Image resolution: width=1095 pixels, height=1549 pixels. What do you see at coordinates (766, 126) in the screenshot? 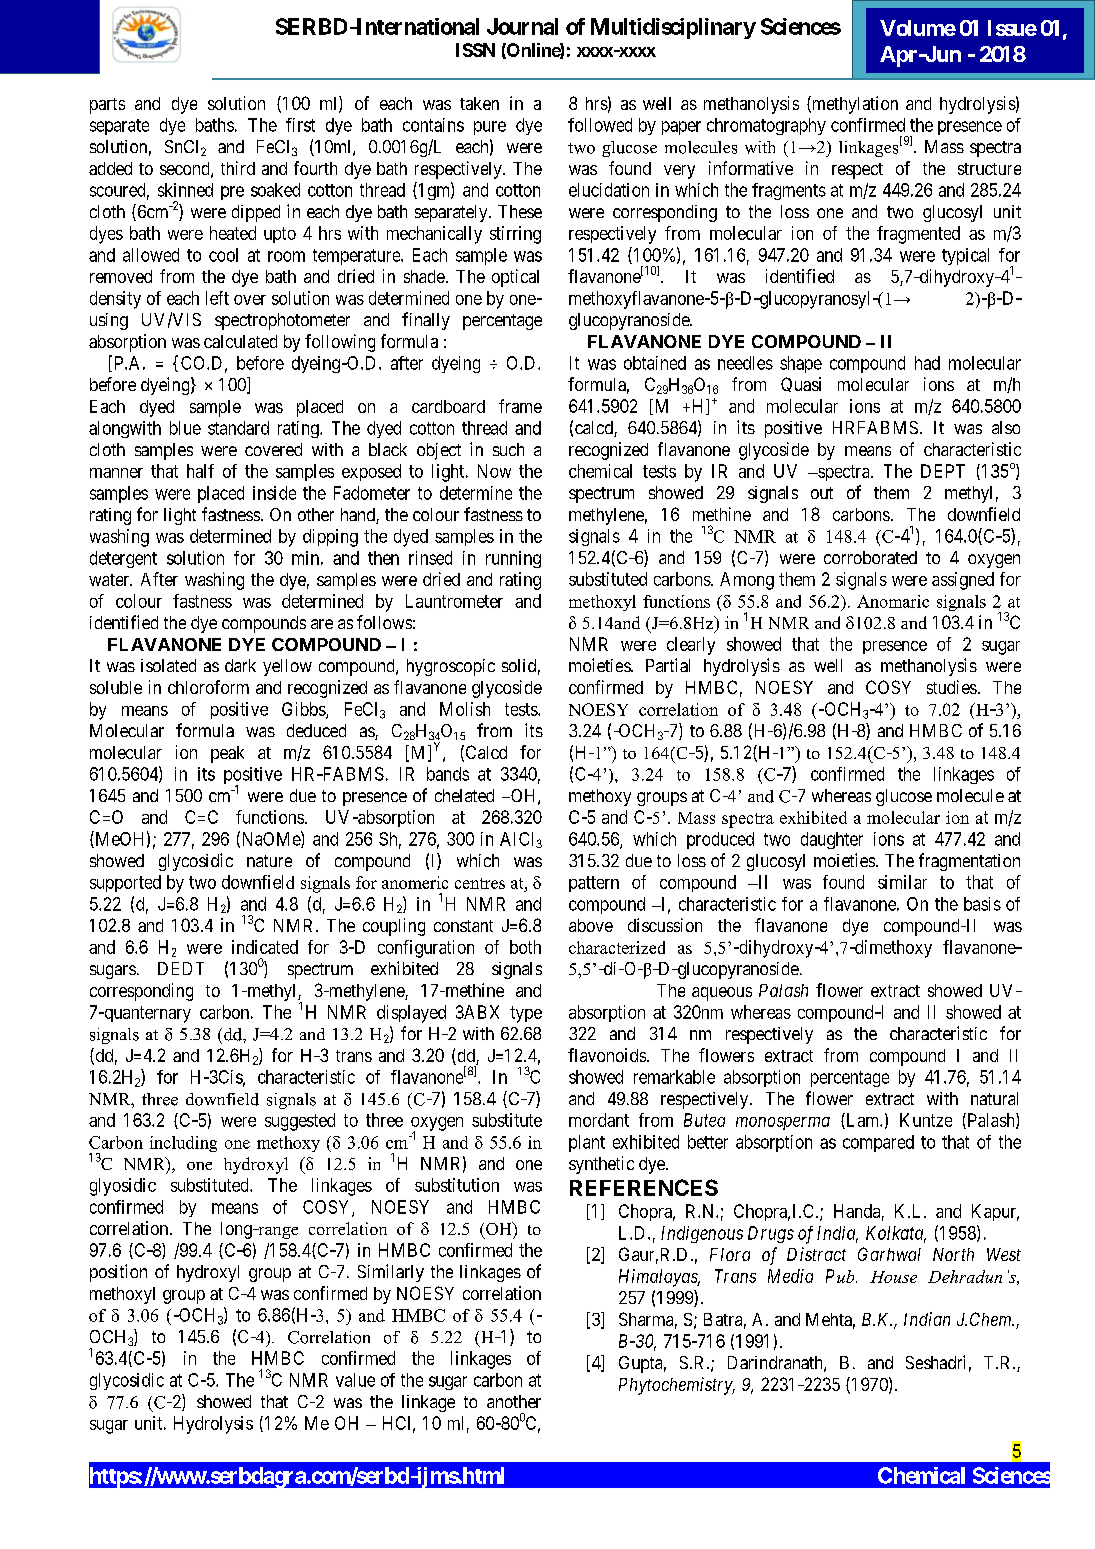
I see `chromatography` at bounding box center [766, 126].
